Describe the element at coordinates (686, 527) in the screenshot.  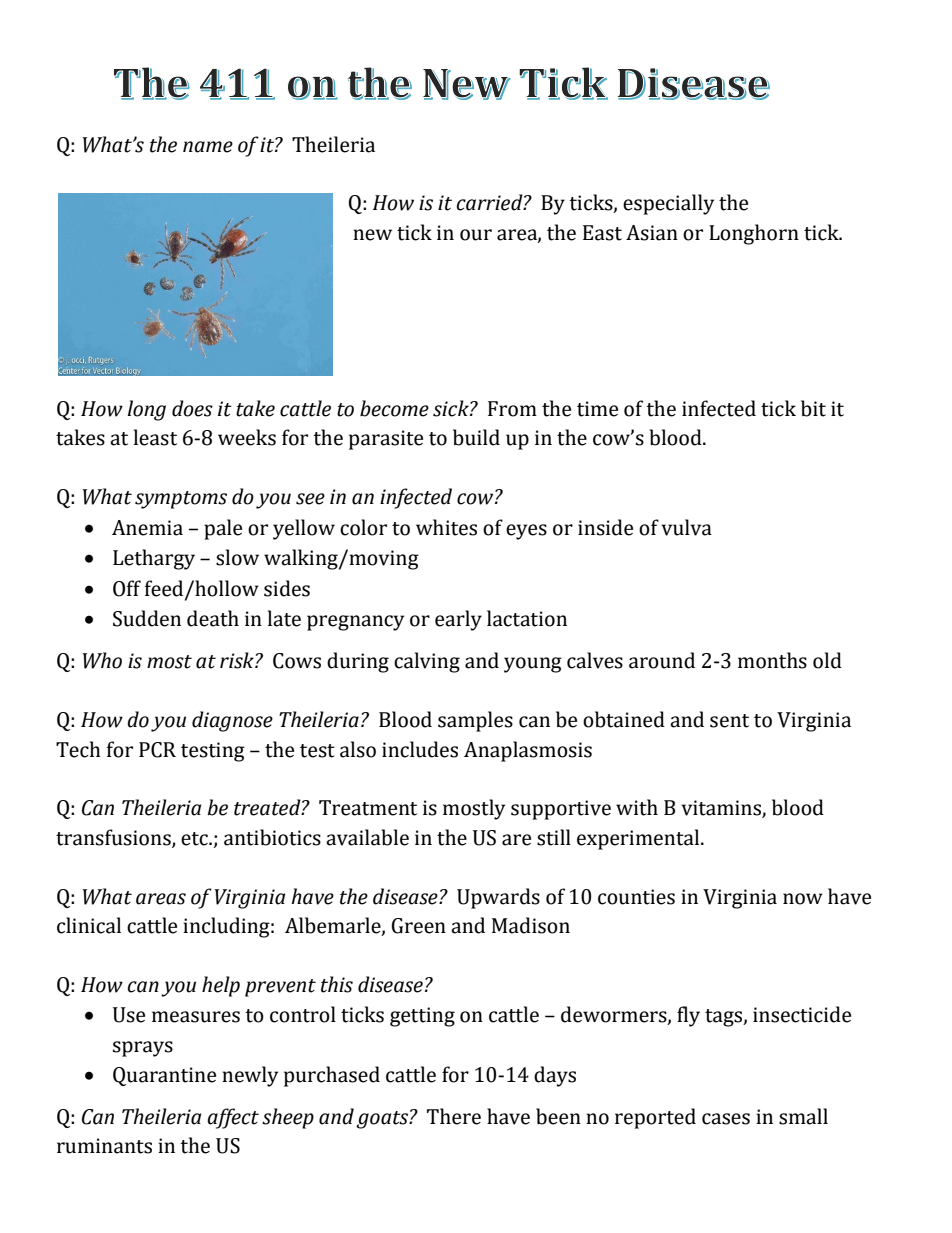
I see `vulva` at that location.
